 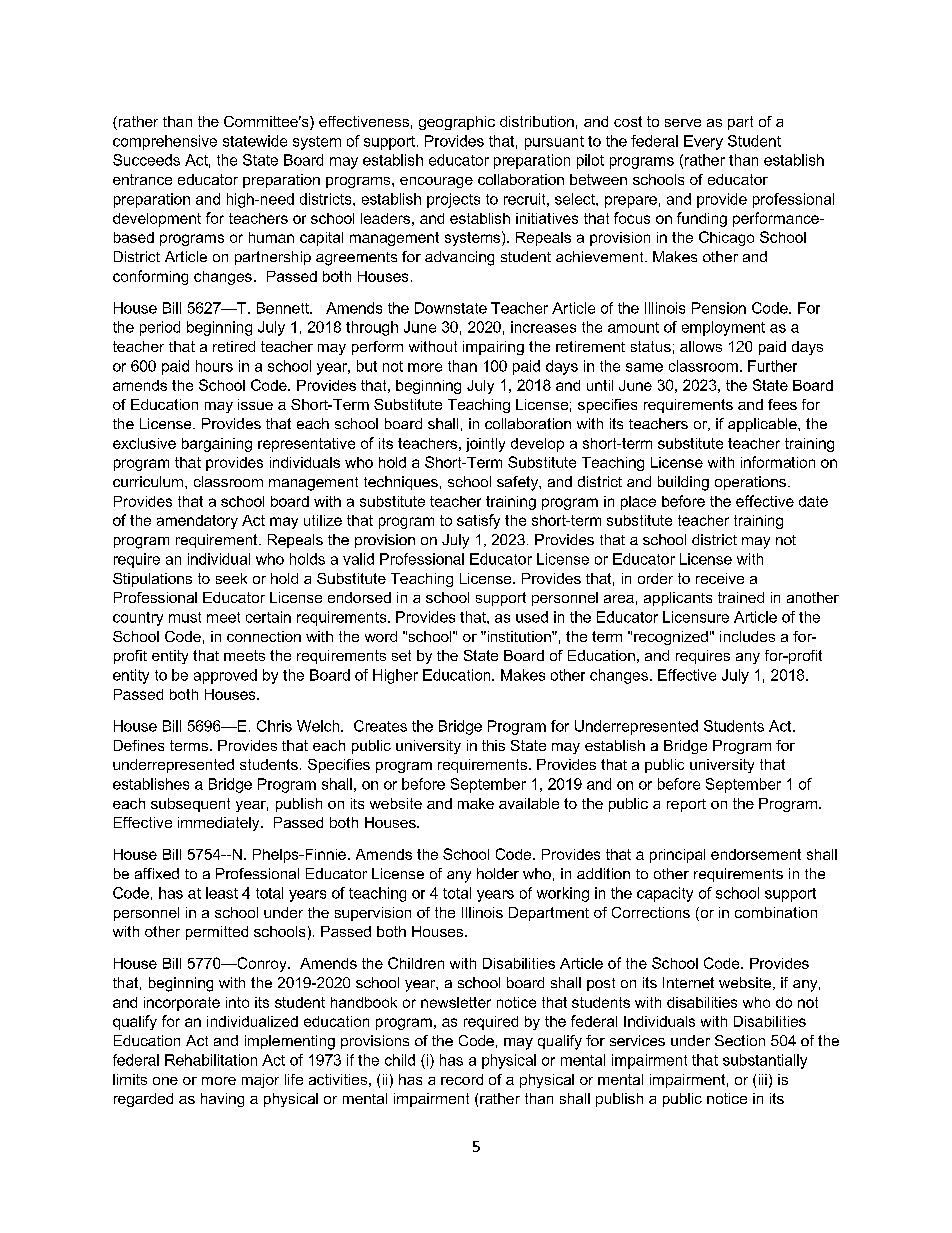 What do you see at coordinates (519, 636) in the screenshot?
I see `institution` at bounding box center [519, 636].
